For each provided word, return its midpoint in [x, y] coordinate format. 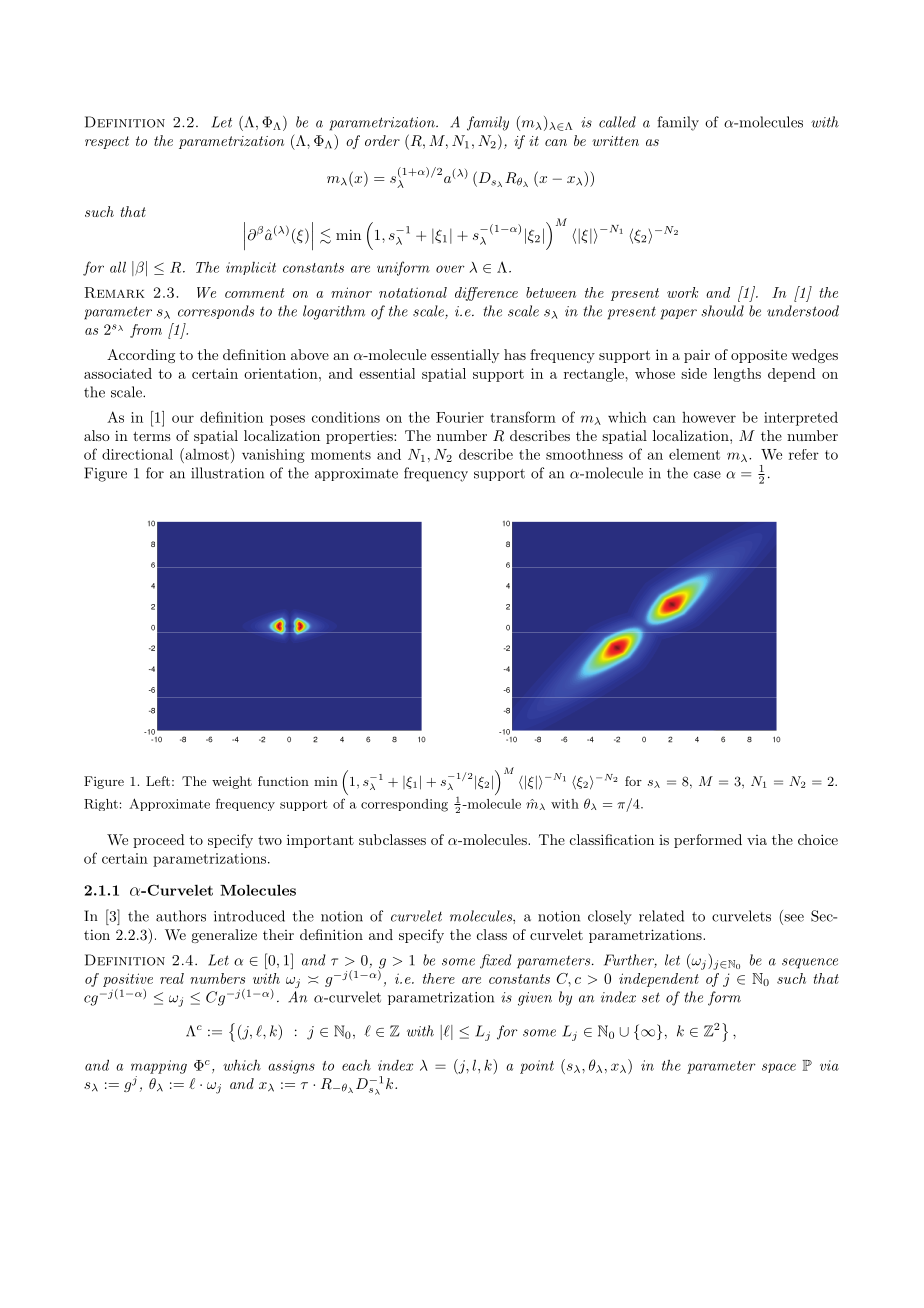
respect [107, 142]
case [707, 475]
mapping [159, 1067]
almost [206, 454]
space [779, 1068]
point [537, 1067]
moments [341, 455]
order [382, 140]
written [615, 141]
